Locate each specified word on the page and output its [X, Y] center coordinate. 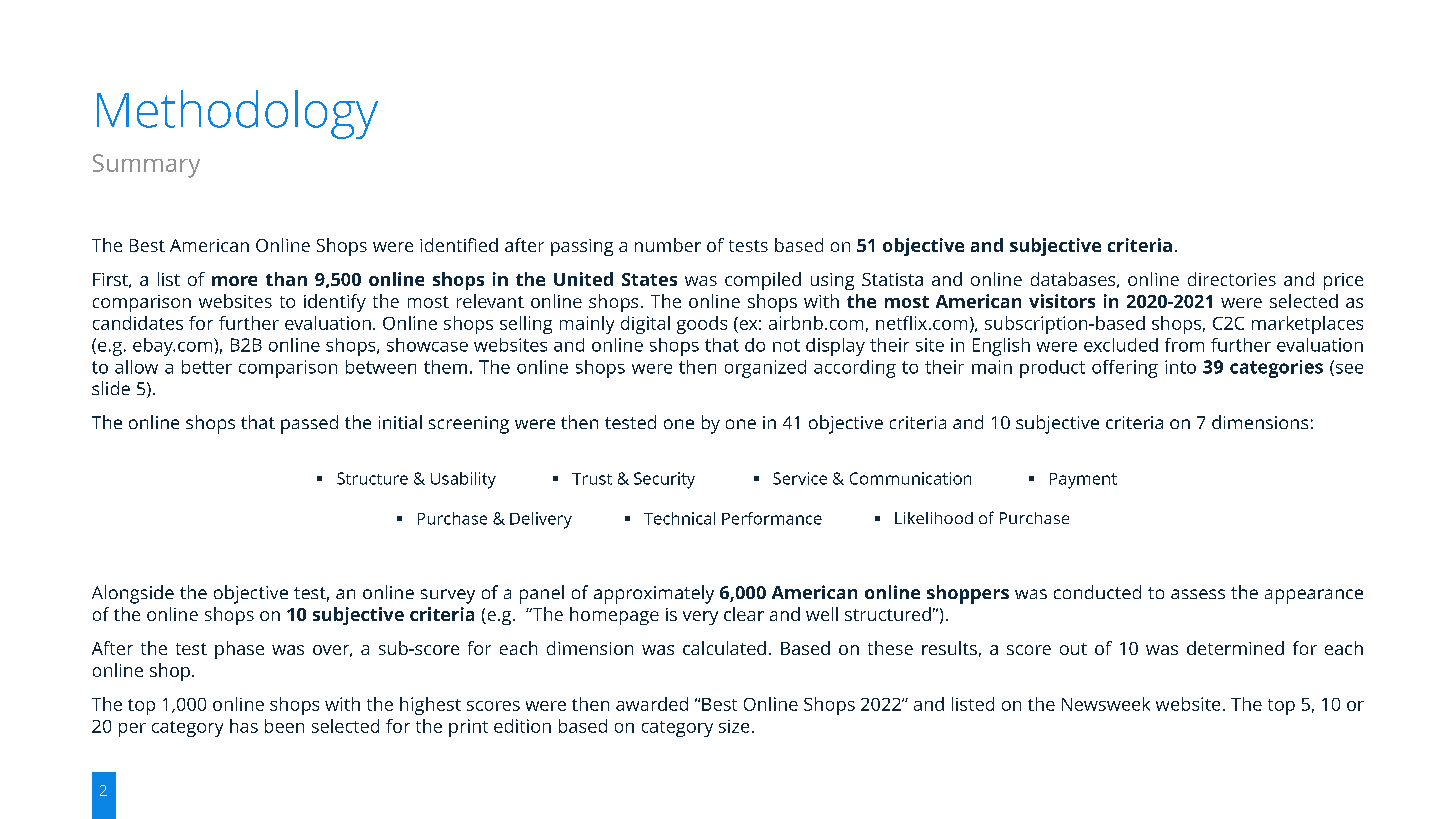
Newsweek [1106, 704]
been [284, 726]
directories [1232, 279]
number [668, 245]
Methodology [237, 114]
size [734, 726]
